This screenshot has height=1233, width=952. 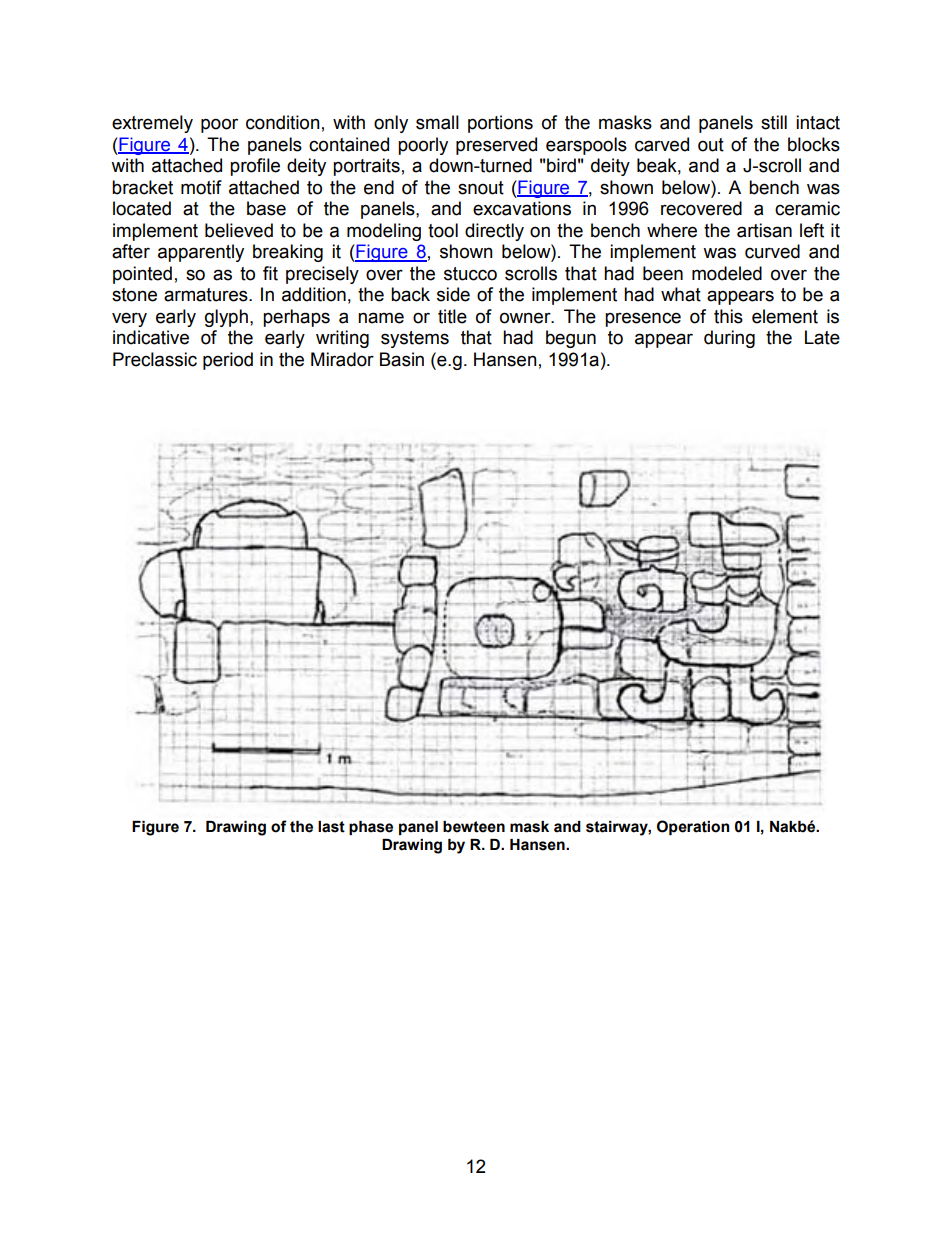 I want to click on title, so click(x=452, y=316).
